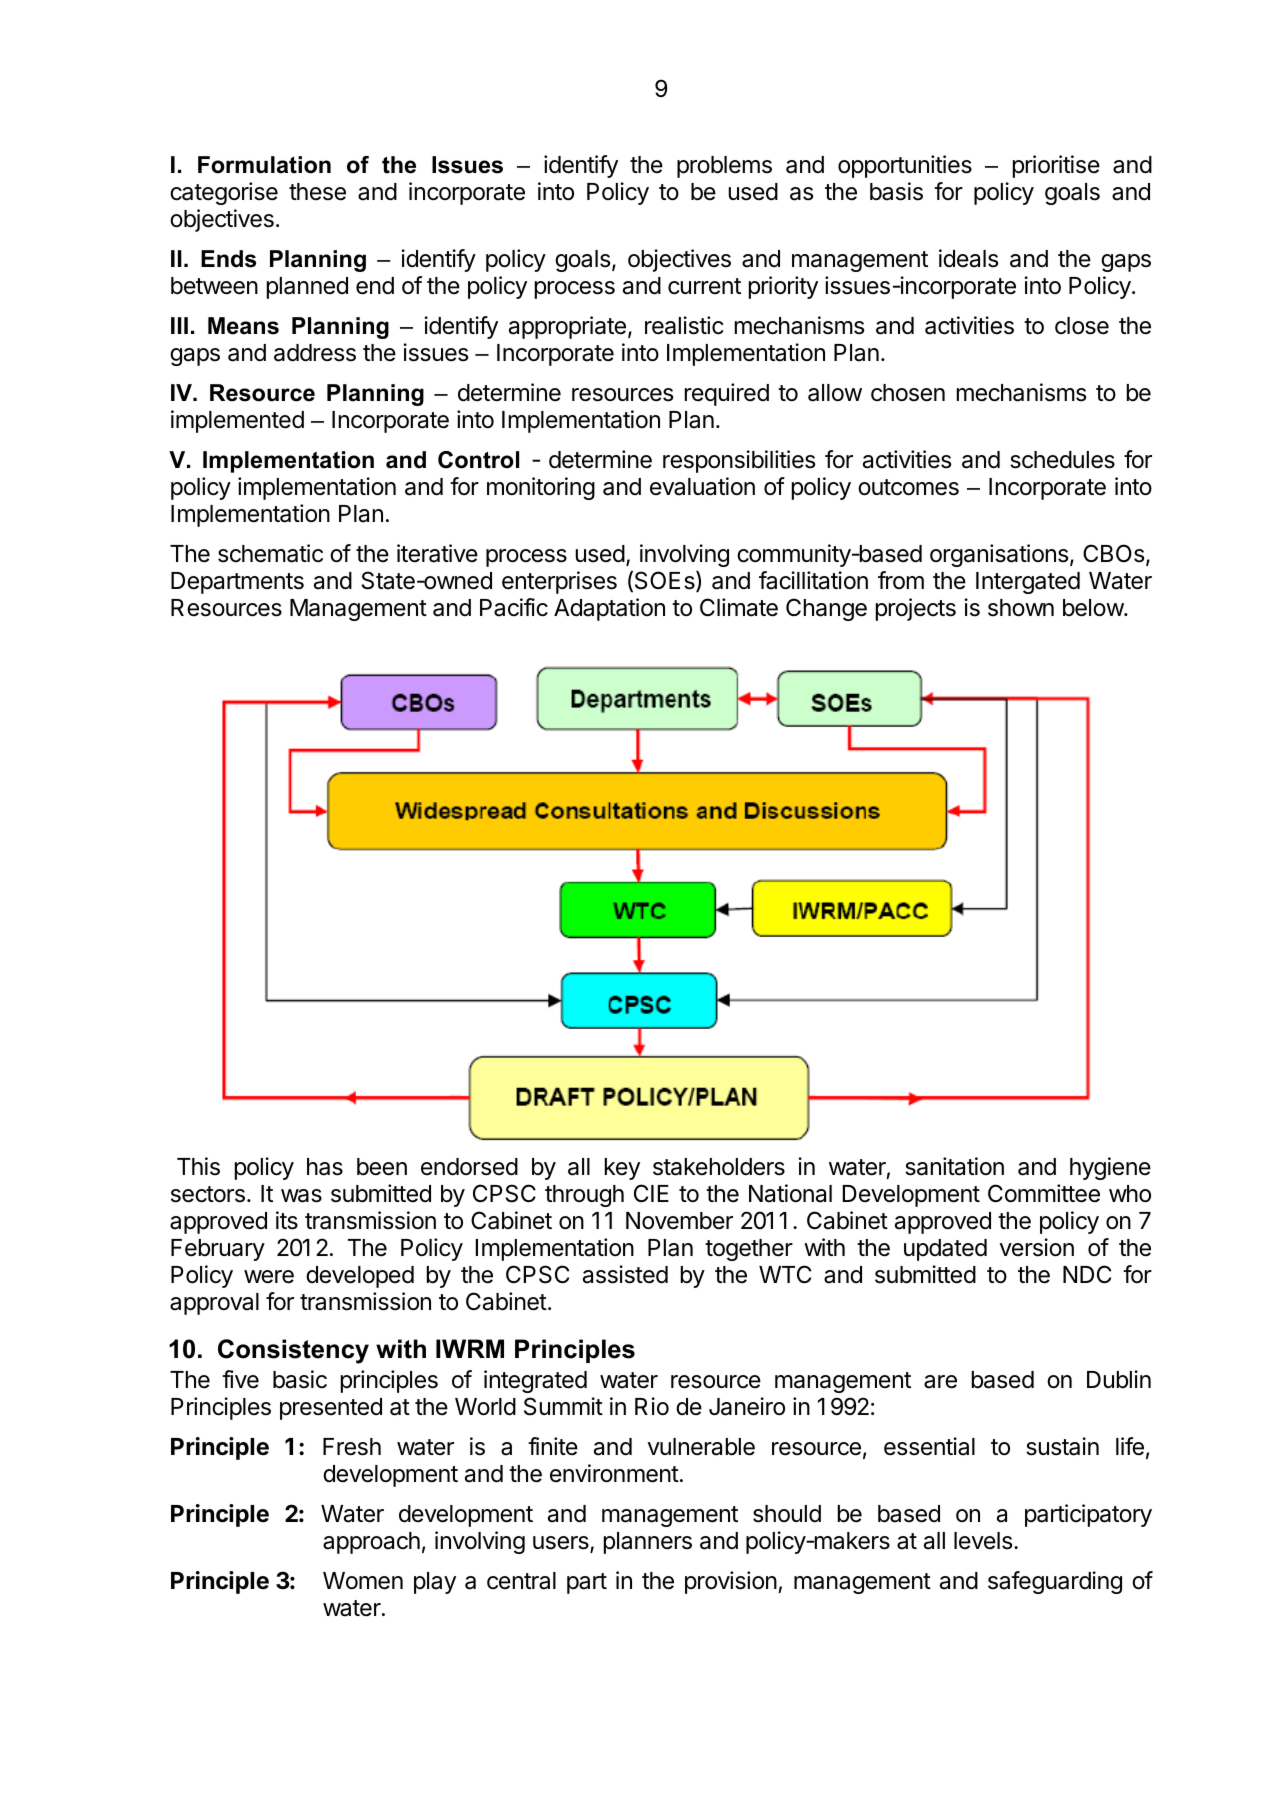 Image resolution: width=1273 pixels, height=1801 pixels. What do you see at coordinates (702, 486) in the screenshot?
I see `evaluation` at bounding box center [702, 486].
